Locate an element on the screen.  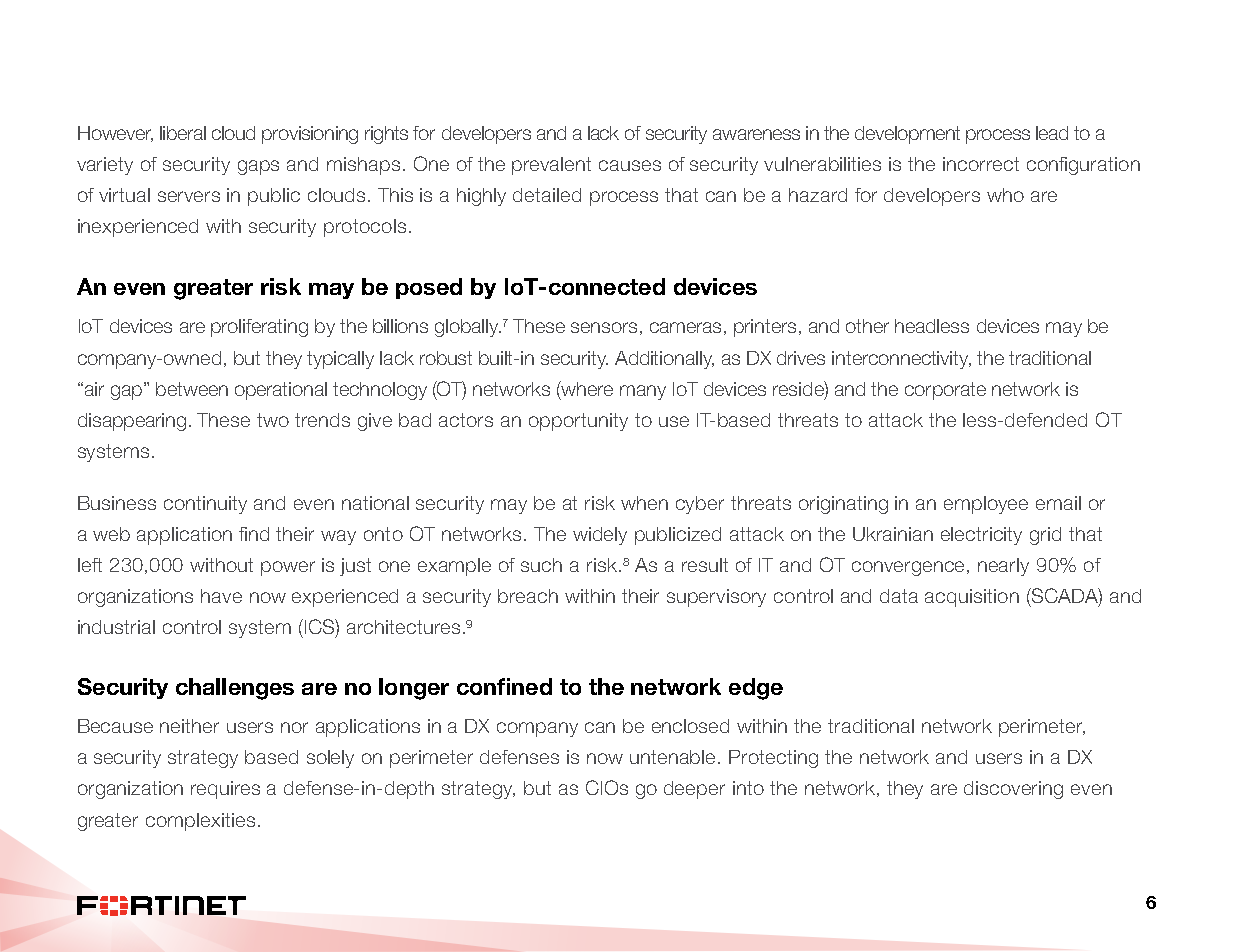
Additionally is located at coordinates (664, 360).
